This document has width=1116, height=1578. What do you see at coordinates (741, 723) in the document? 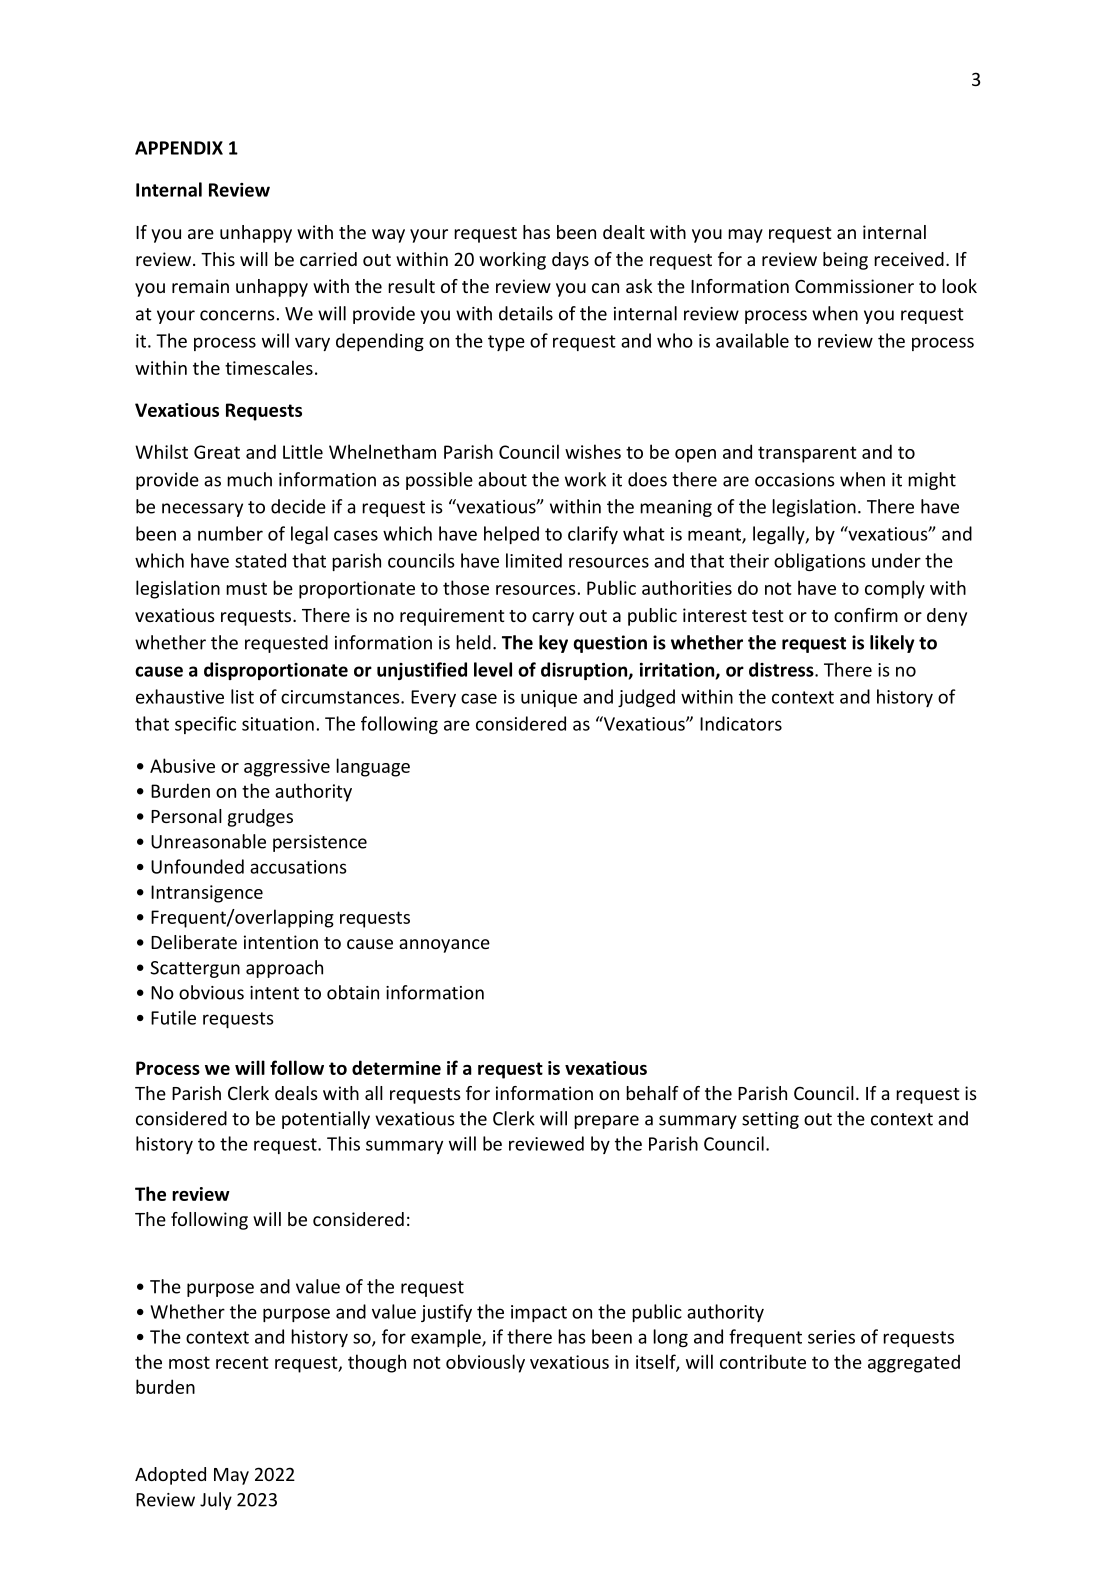
I see `Indicators` at bounding box center [741, 723].
